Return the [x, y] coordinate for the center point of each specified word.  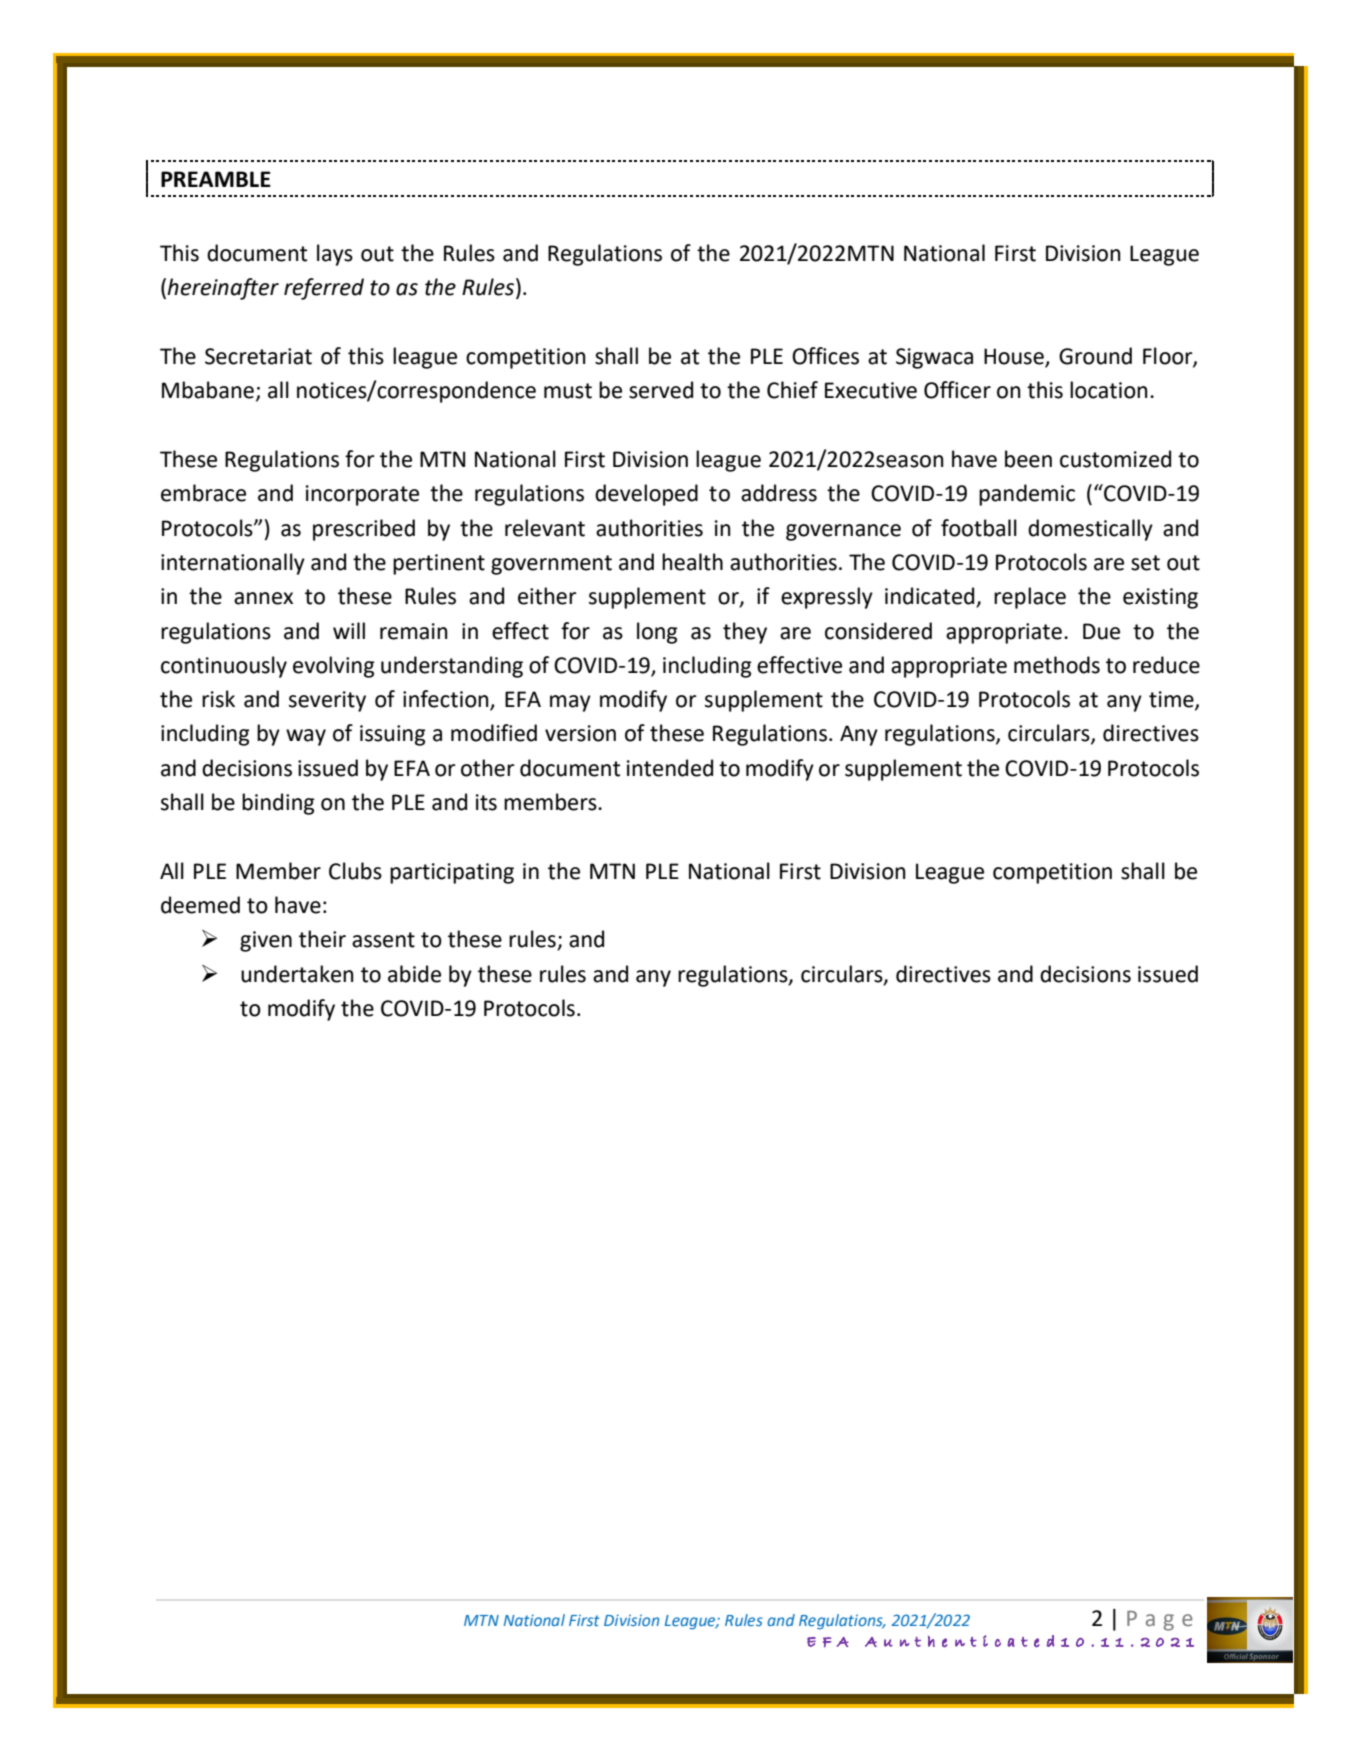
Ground [1095, 356]
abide [414, 974]
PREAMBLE [216, 179]
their [322, 939]
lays [335, 255]
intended [670, 768]
